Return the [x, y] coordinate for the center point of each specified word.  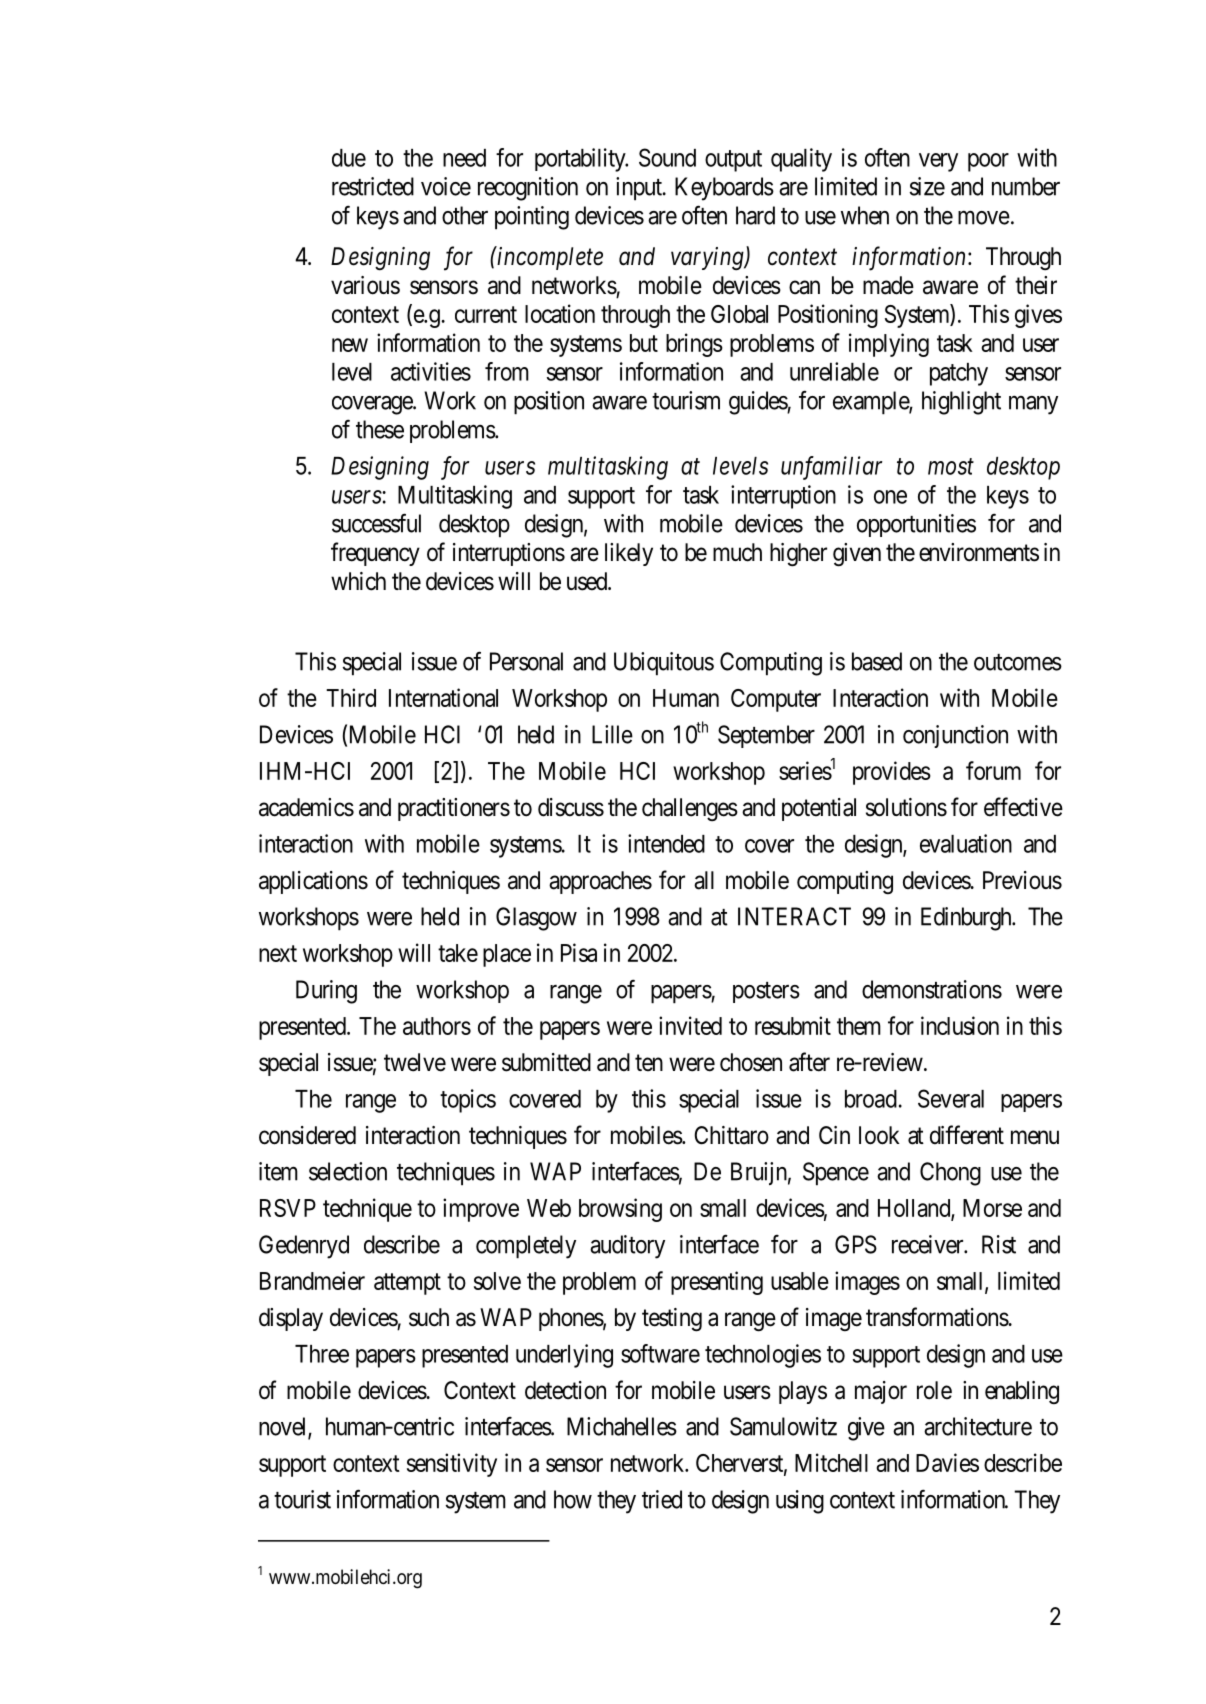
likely [629, 554]
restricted [373, 186]
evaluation [966, 843]
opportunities [916, 525]
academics [306, 807]
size [927, 186]
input [640, 189]
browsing [620, 1210]
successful [376, 523]
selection [348, 1171]
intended [666, 843]
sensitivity [452, 1465]
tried [662, 1499]
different [967, 1135]
